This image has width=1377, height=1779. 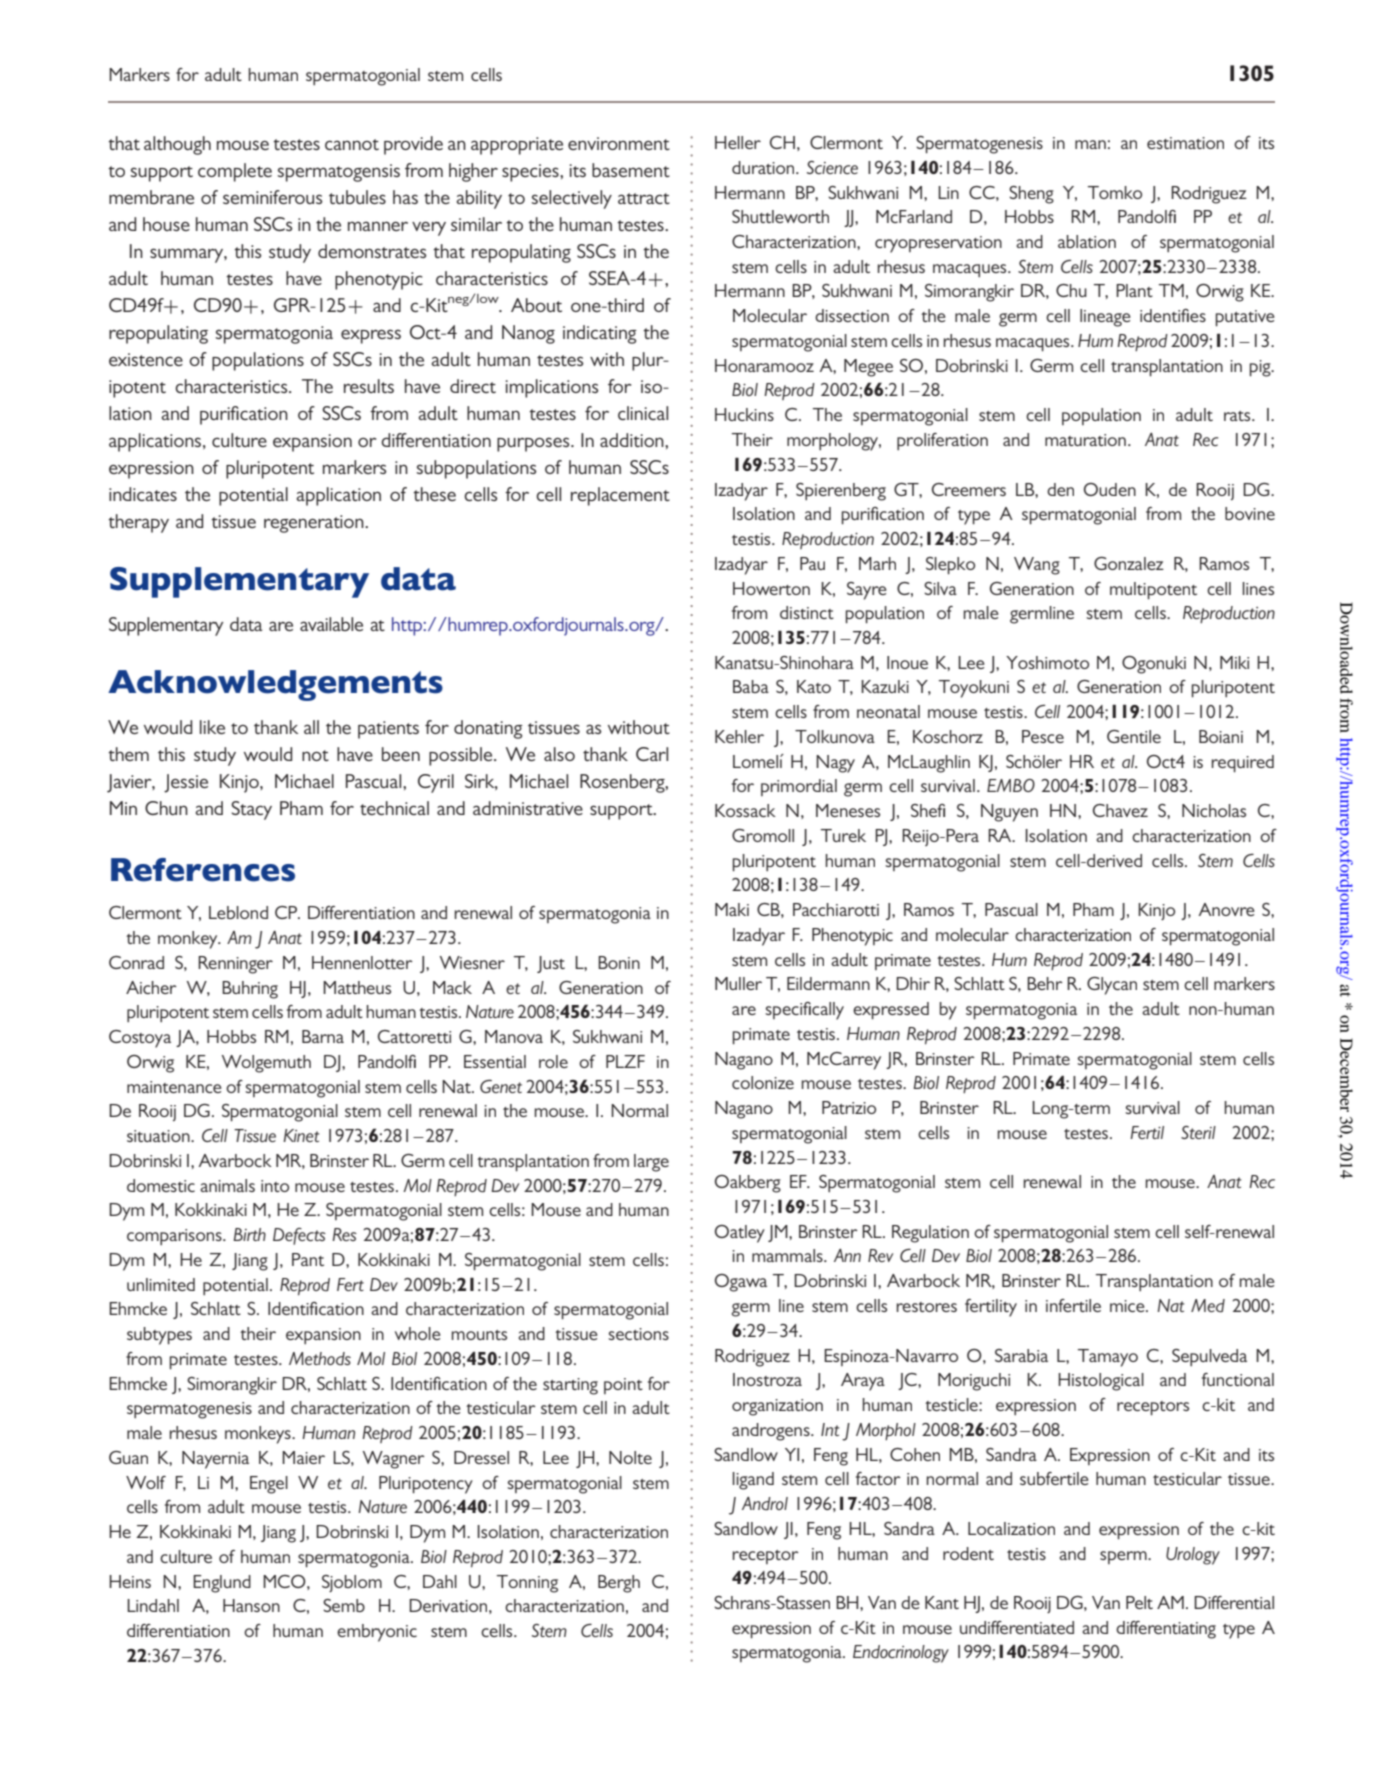 I want to click on ligand, so click(x=753, y=1481).
